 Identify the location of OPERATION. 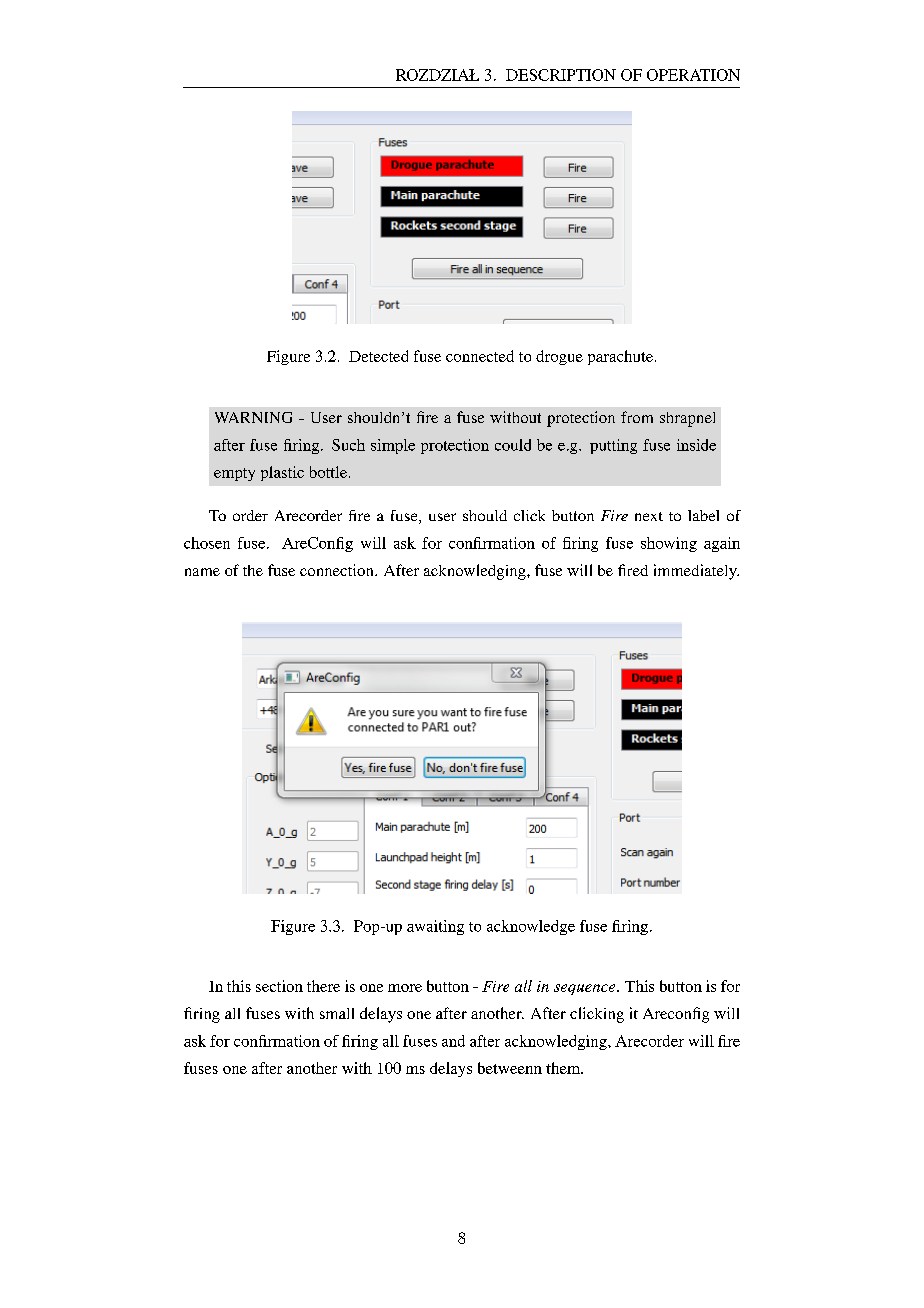
(693, 75).
